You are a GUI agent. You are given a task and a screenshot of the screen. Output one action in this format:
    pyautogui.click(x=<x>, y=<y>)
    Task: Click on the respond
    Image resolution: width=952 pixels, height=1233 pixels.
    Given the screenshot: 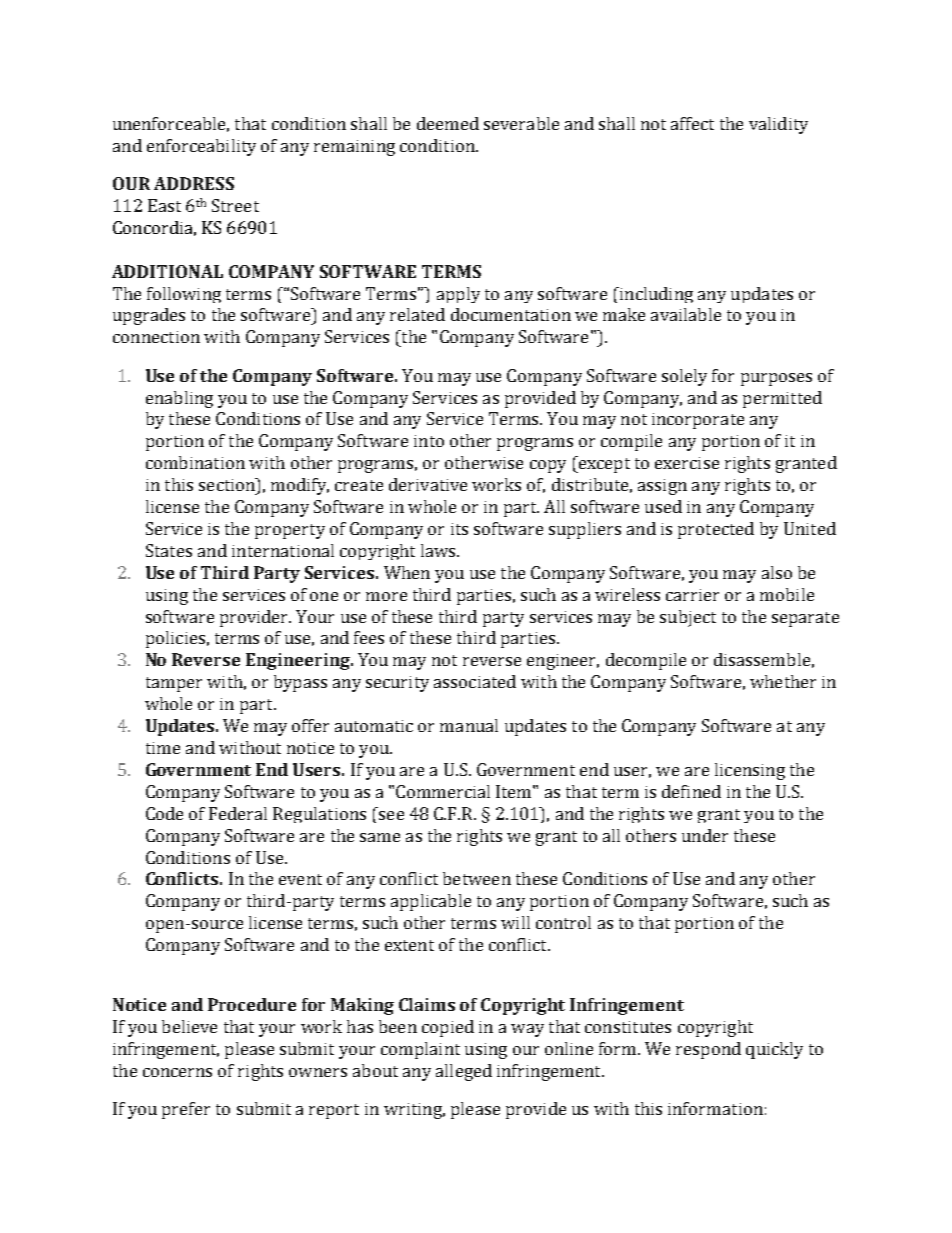 What is the action you would take?
    pyautogui.click(x=708, y=1050)
